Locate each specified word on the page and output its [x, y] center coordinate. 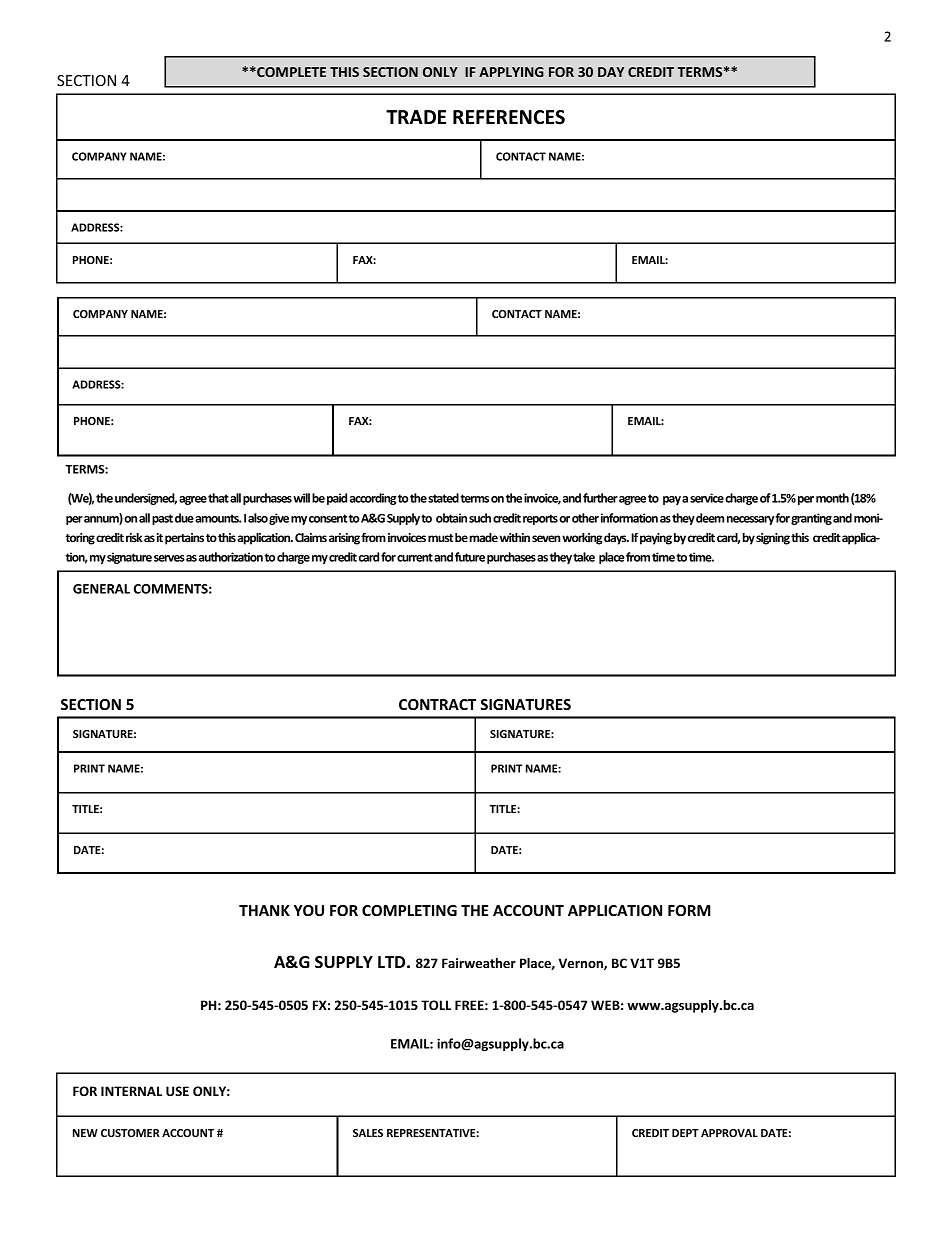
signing [773, 539]
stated [443, 498]
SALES [368, 1133]
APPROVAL [729, 1133]
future [470, 557]
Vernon [582, 964]
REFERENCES [509, 117]
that [218, 498]
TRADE [416, 117]
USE [177, 1091]
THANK [264, 910]
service [707, 498]
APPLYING [511, 72]
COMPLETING [409, 910]
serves [169, 558]
